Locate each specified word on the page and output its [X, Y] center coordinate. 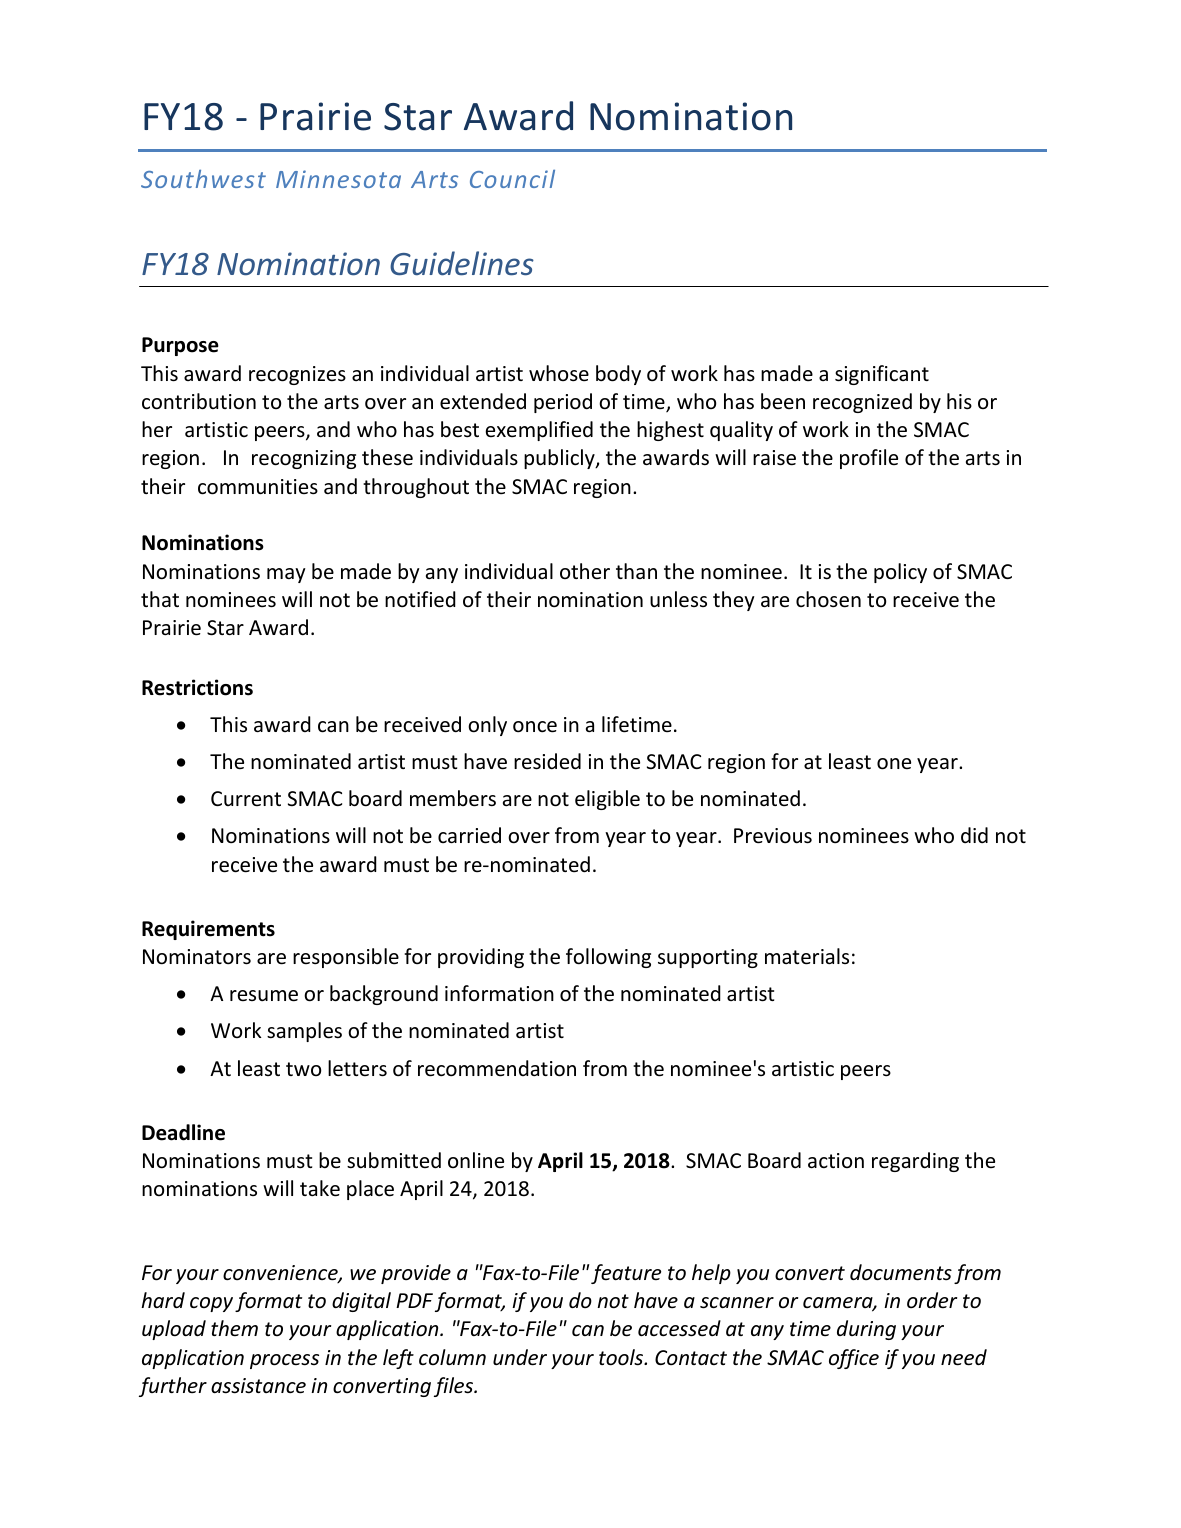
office [854, 1359]
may [286, 575]
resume [264, 996]
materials [807, 956]
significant [882, 375]
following [608, 958]
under [520, 1357]
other [585, 571]
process [284, 1361]
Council [512, 178]
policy [900, 573]
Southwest [203, 178]
